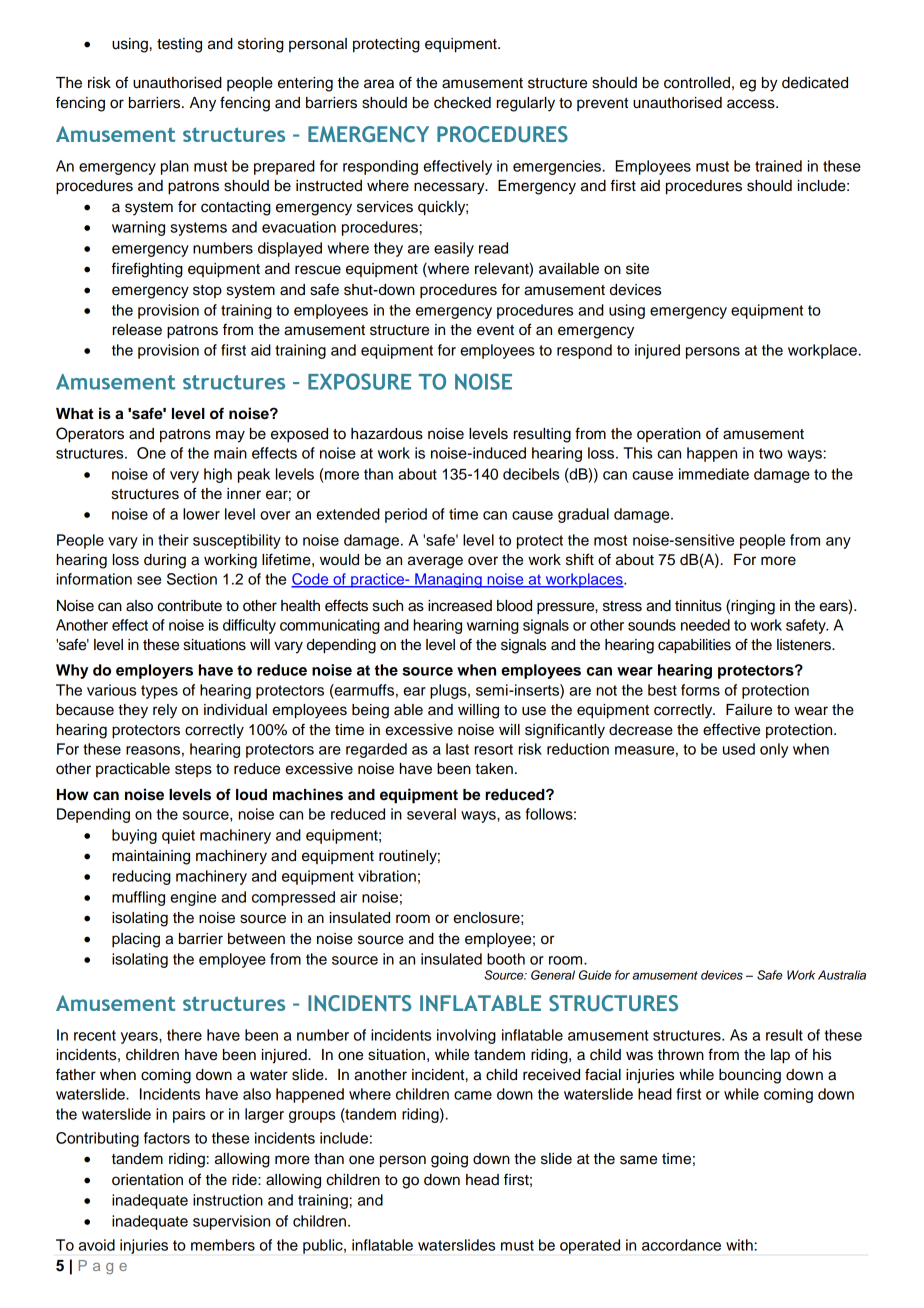  What do you see at coordinates (178, 836) in the screenshot?
I see `quiet` at bounding box center [178, 836].
